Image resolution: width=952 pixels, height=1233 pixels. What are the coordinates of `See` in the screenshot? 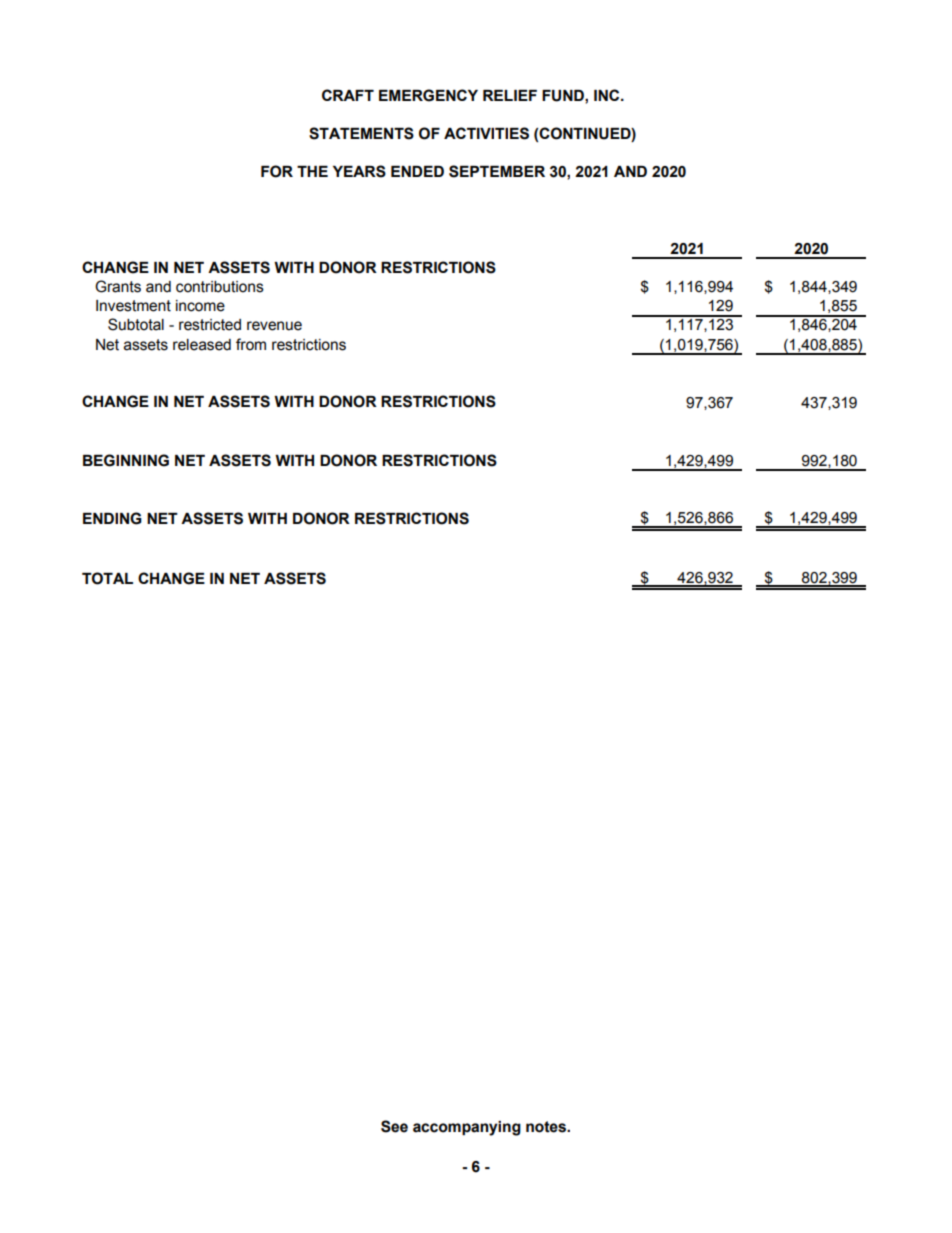 It's located at (394, 1126).
